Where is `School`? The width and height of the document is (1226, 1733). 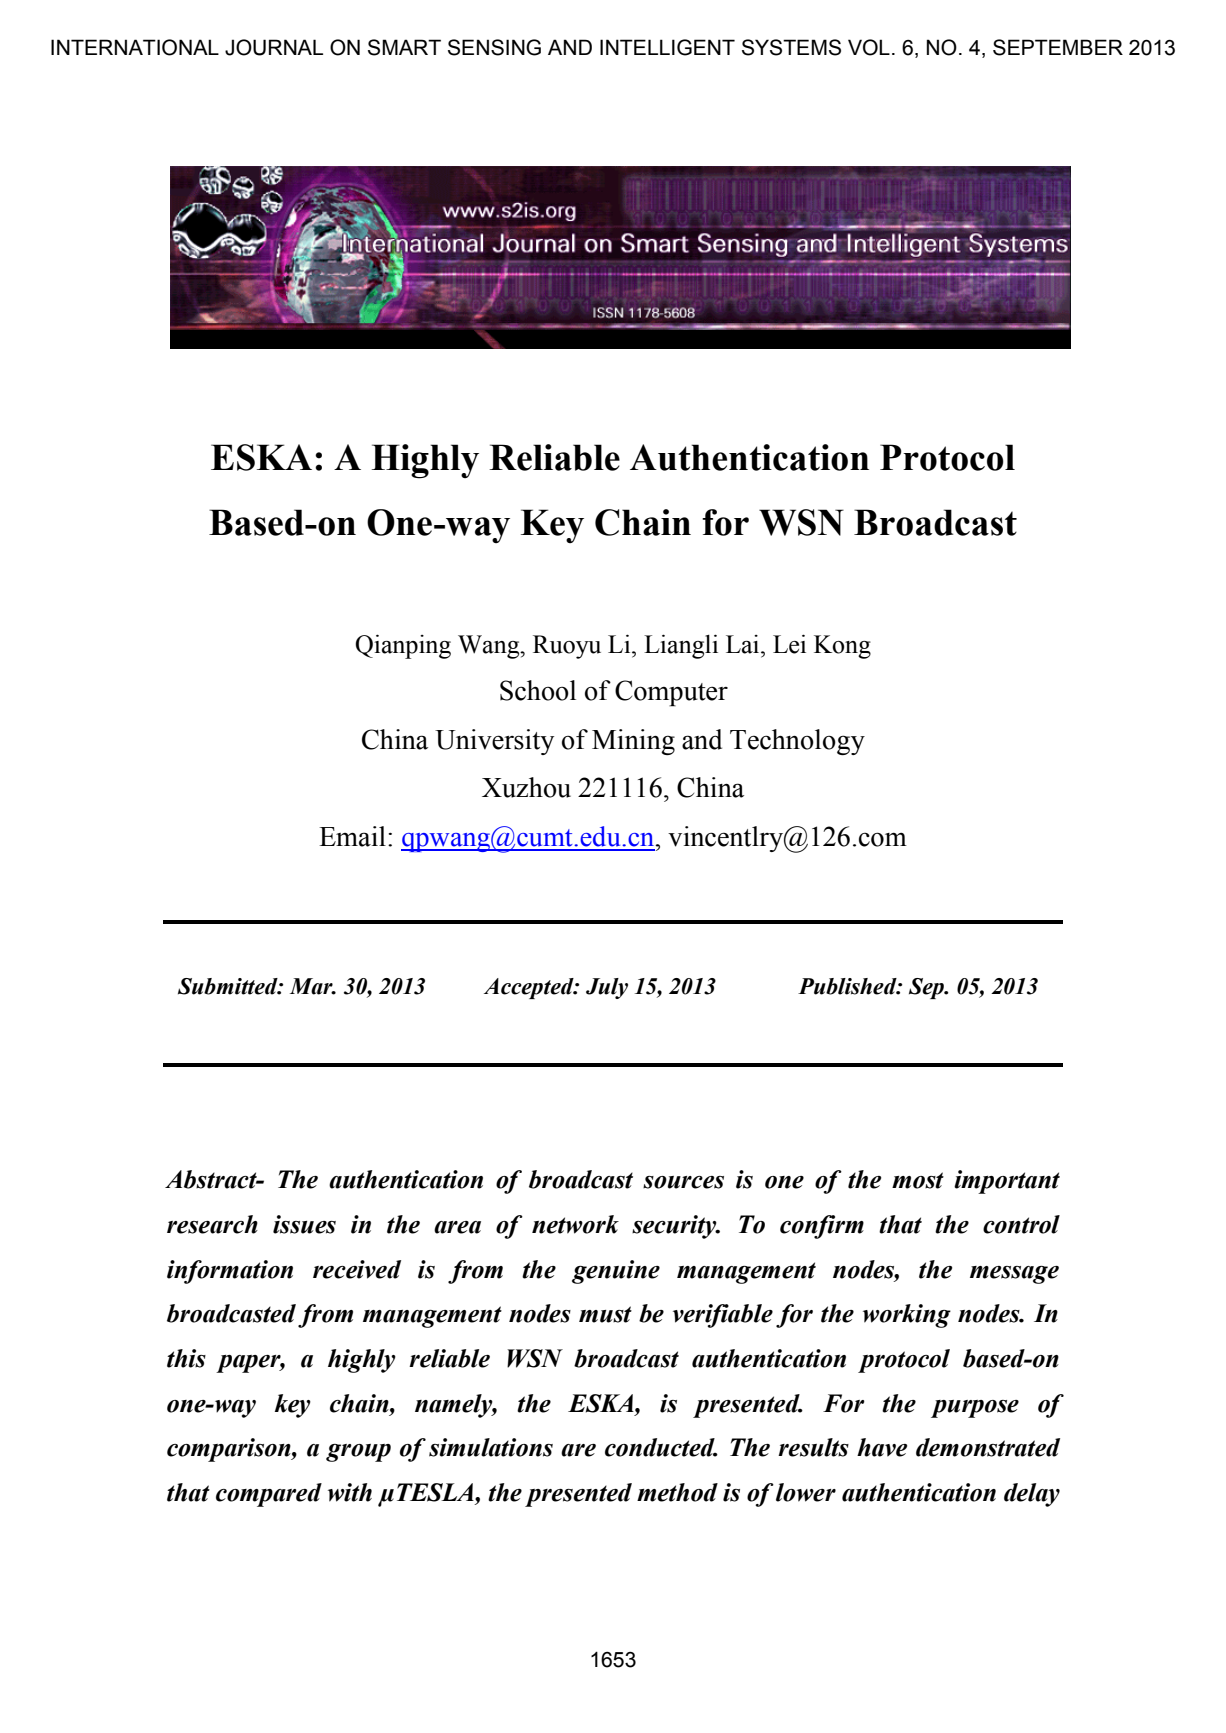 School is located at coordinates (538, 690).
